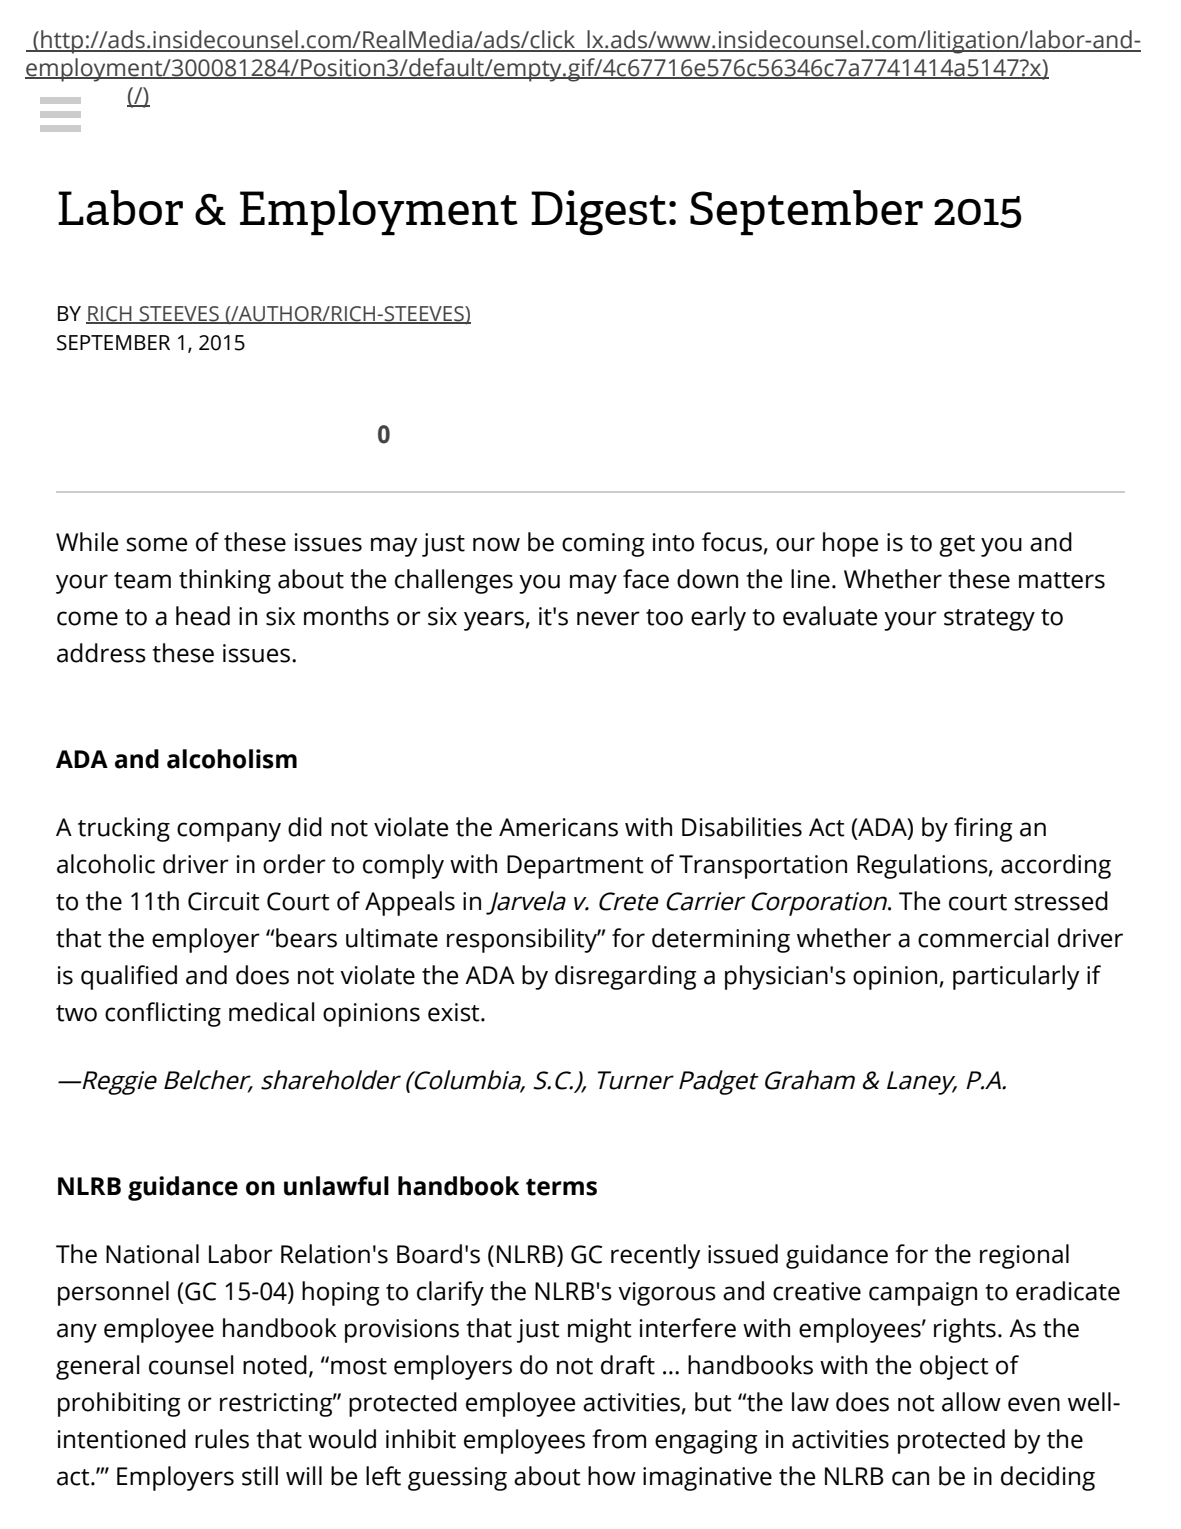  What do you see at coordinates (850, 544) in the page?
I see `hope` at bounding box center [850, 544].
